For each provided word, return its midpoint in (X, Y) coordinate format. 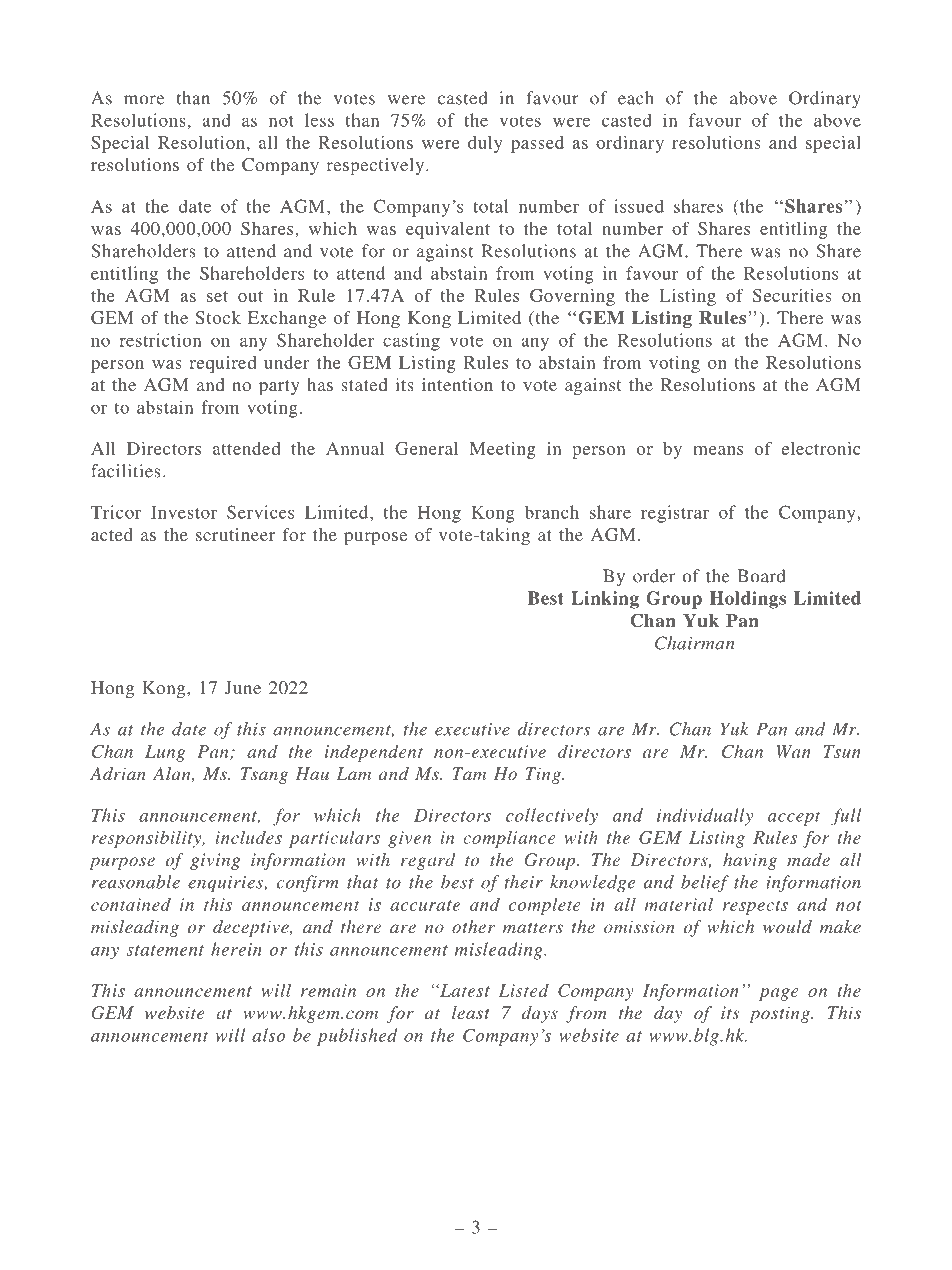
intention (457, 384)
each (636, 98)
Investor (184, 512)
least (471, 1012)
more (144, 100)
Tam (469, 773)
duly (485, 144)
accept (794, 818)
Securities (792, 295)
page (779, 994)
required (223, 364)
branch (552, 512)
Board (761, 576)
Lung (165, 753)
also (268, 1035)
